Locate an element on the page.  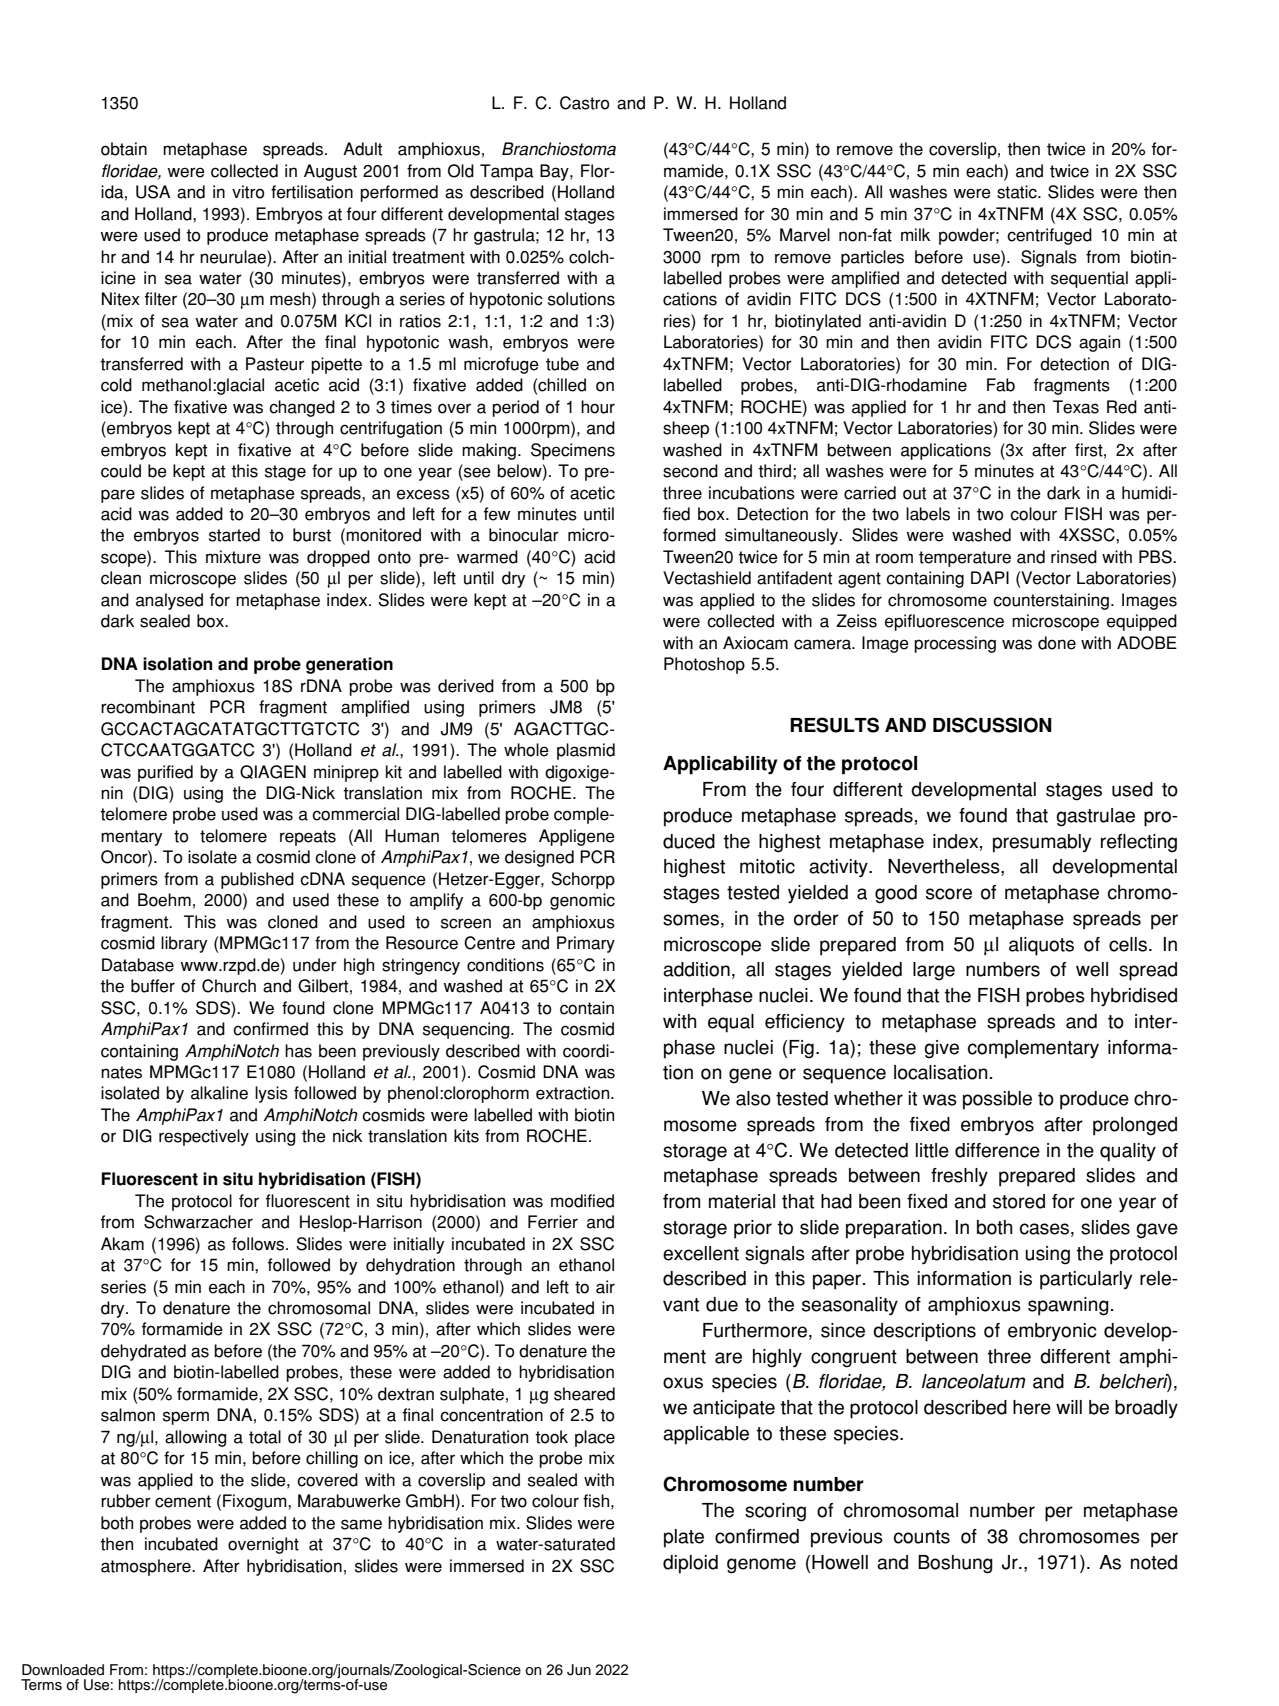
Downloaded is located at coordinates (63, 1670).
